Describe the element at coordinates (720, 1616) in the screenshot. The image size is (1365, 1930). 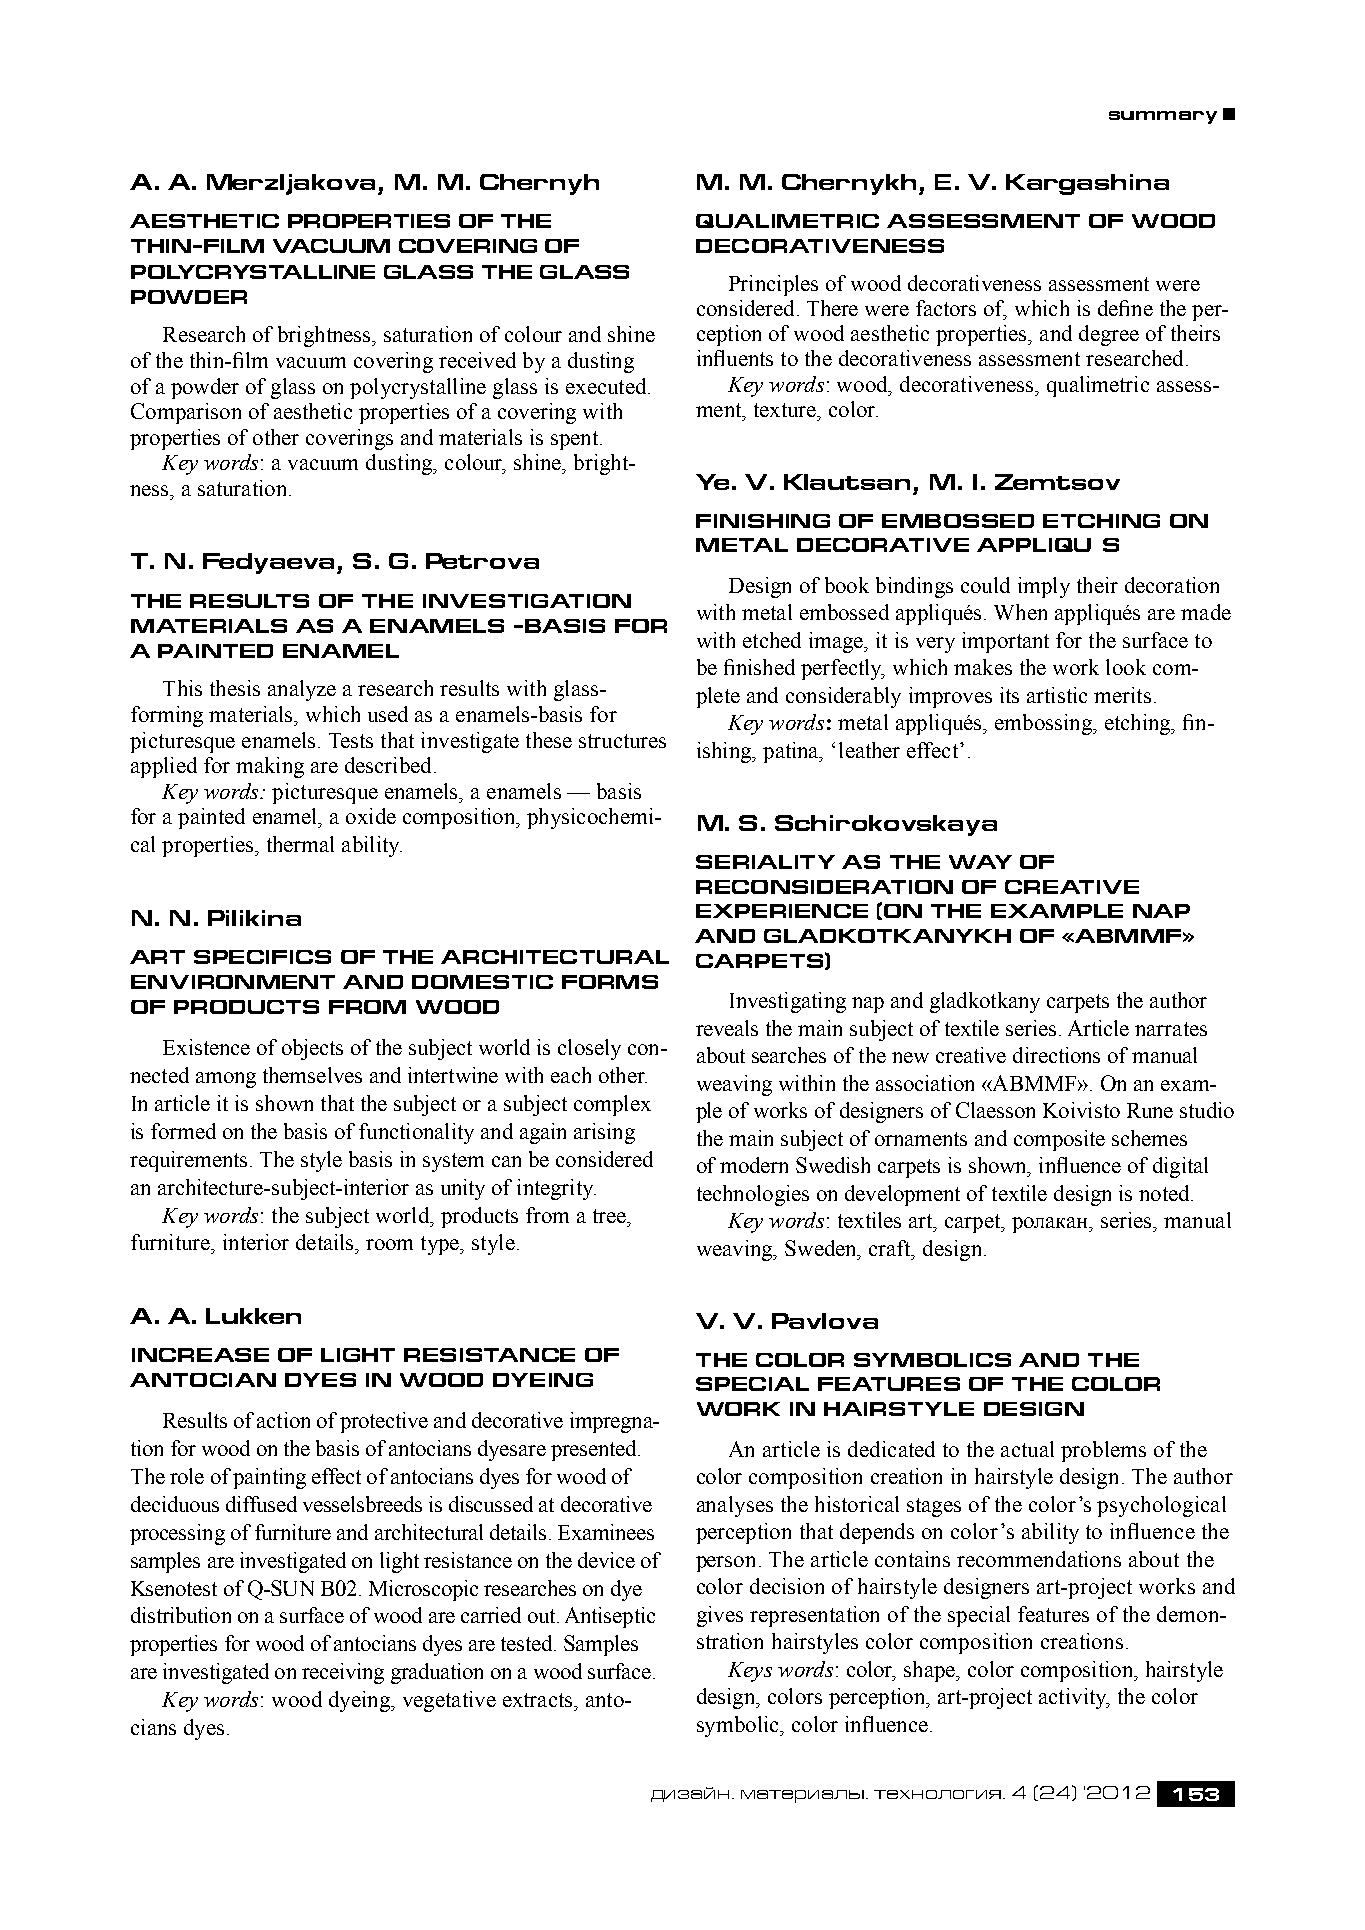
I see `gives` at that location.
